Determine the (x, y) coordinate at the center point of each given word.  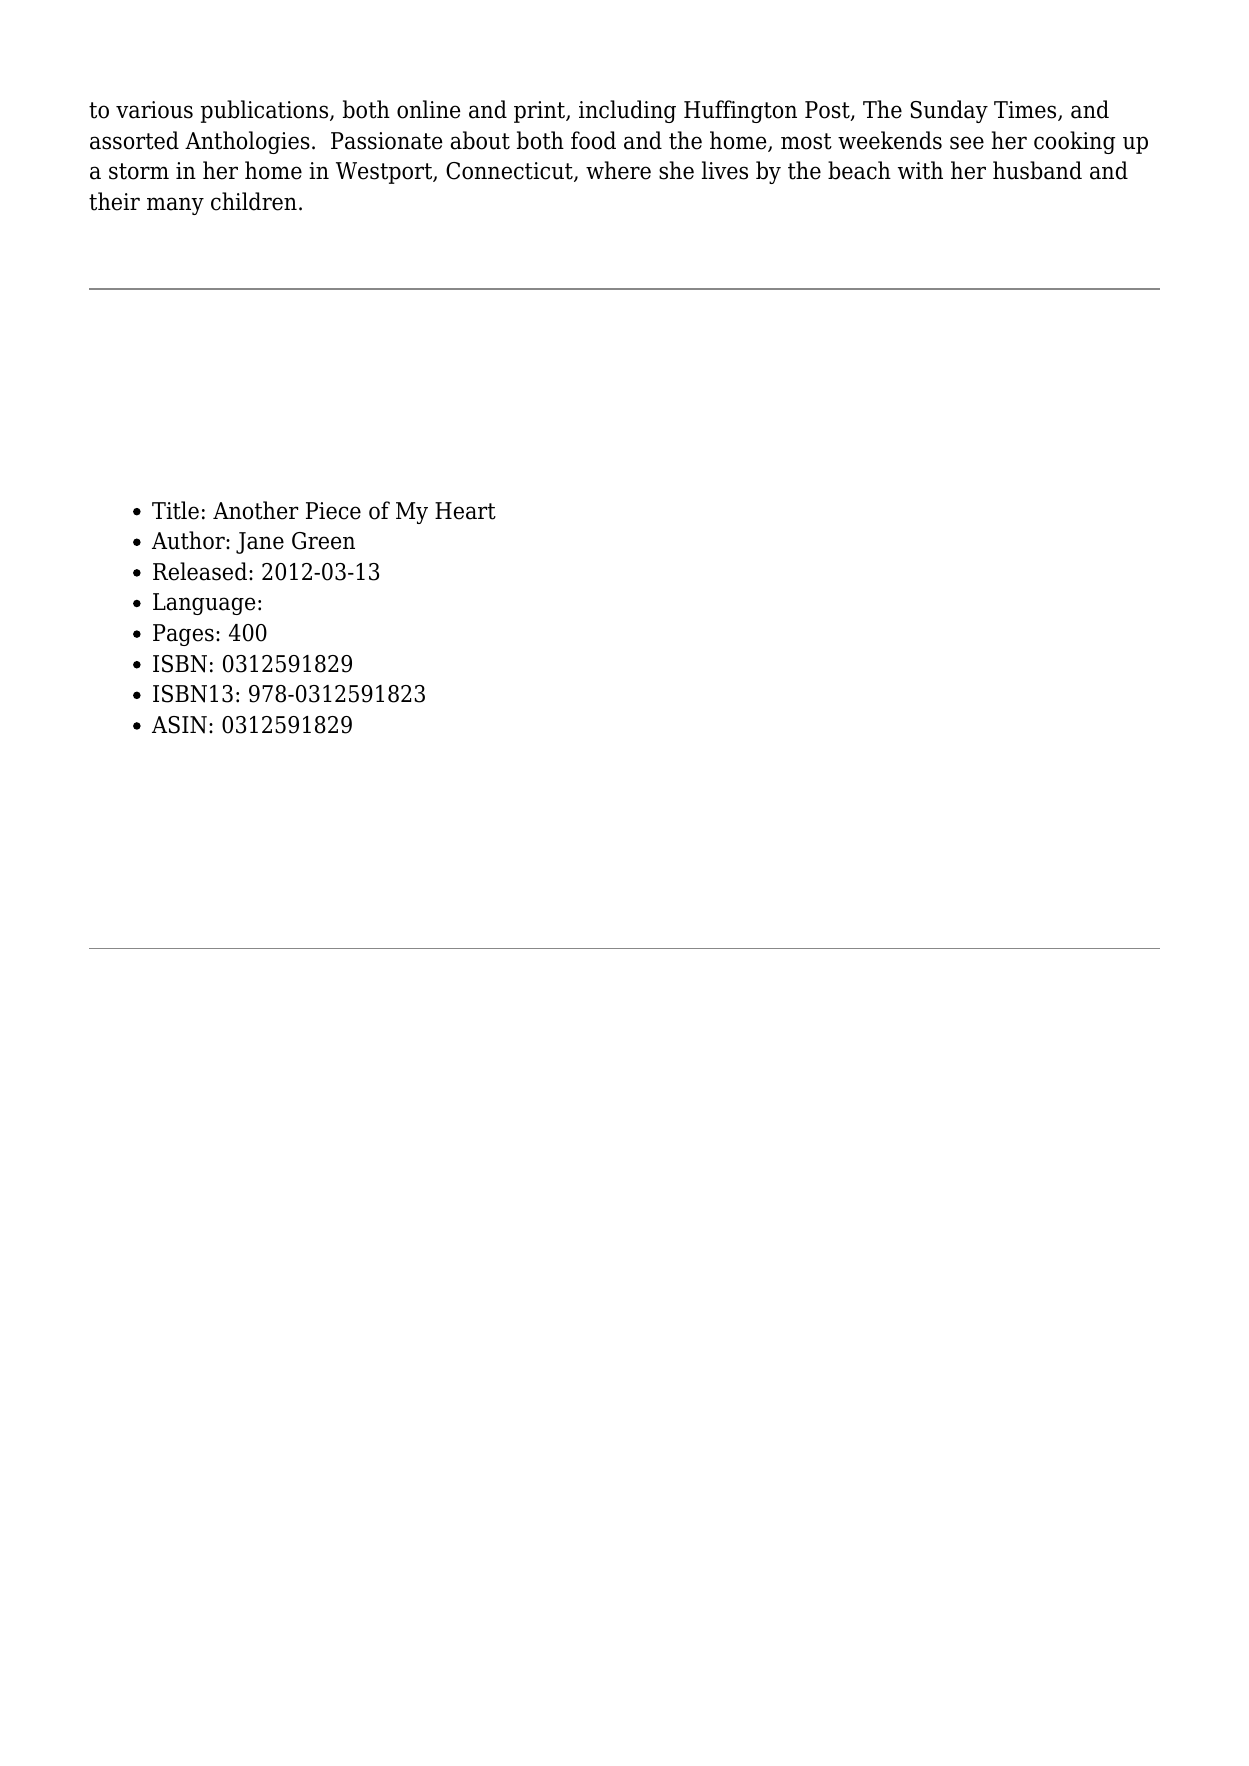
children (254, 201)
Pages (183, 635)
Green (323, 541)
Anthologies (247, 142)
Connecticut (510, 172)
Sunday (949, 111)
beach (859, 170)
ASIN (179, 725)
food (593, 140)
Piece (333, 511)
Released (200, 571)
